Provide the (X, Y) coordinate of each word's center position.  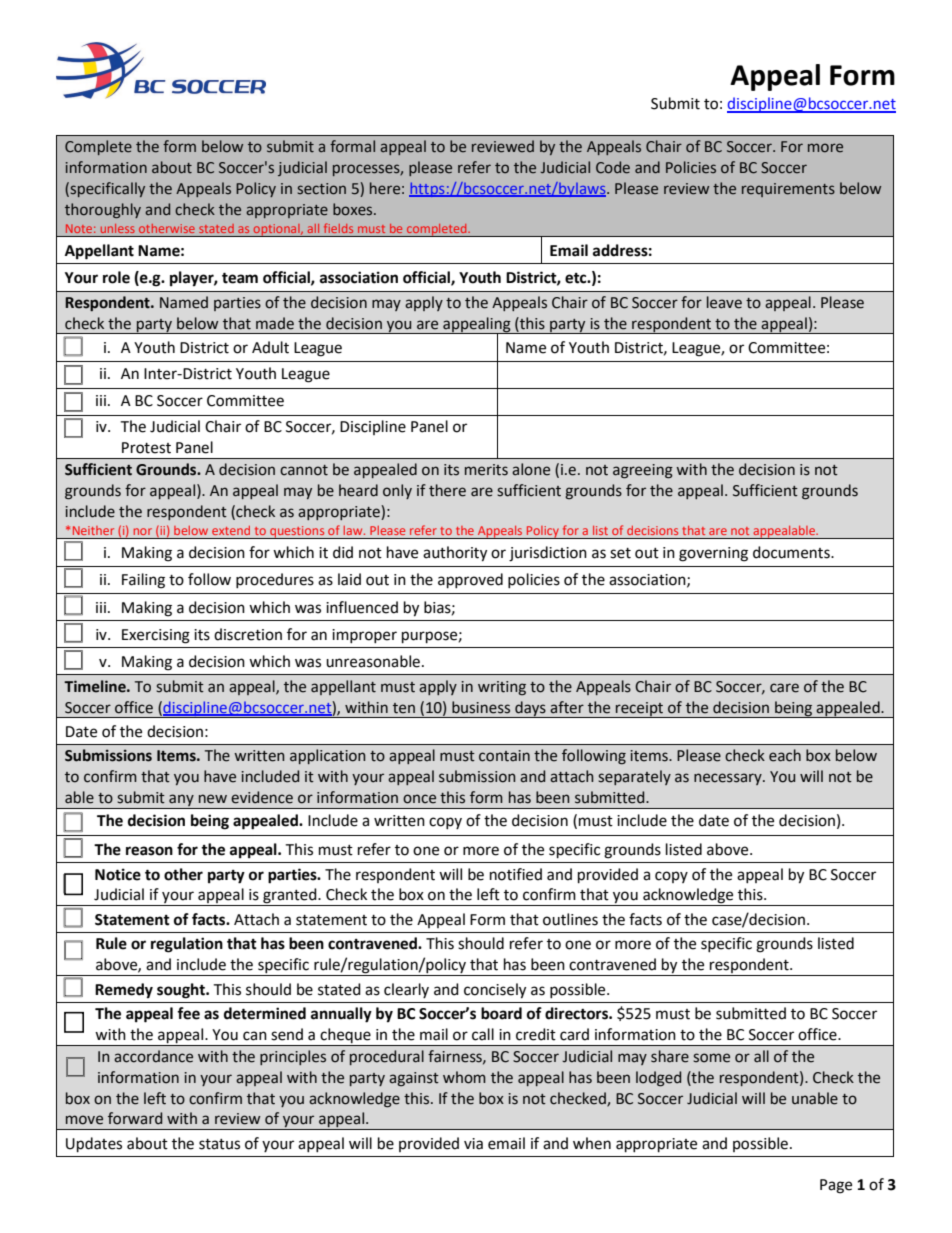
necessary (729, 779)
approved (470, 581)
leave (724, 302)
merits (486, 470)
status (219, 1144)
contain (504, 756)
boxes (354, 209)
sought (182, 991)
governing (713, 554)
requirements (788, 190)
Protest (146, 448)
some (711, 1058)
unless (118, 228)
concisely (495, 991)
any (181, 801)
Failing (143, 581)
